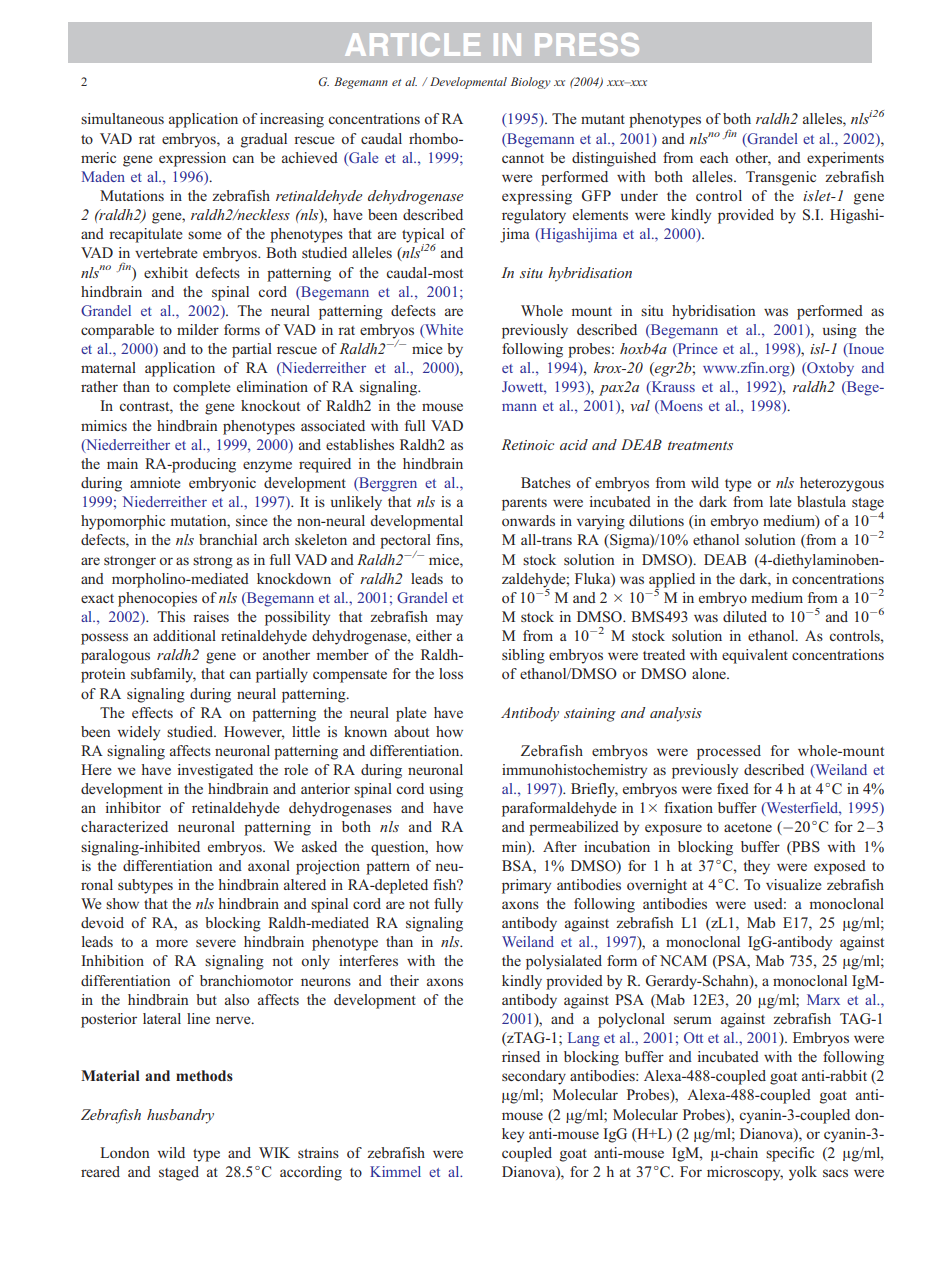  Describe the element at coordinates (180, 1116) in the screenshot. I see `husbandry` at that location.
